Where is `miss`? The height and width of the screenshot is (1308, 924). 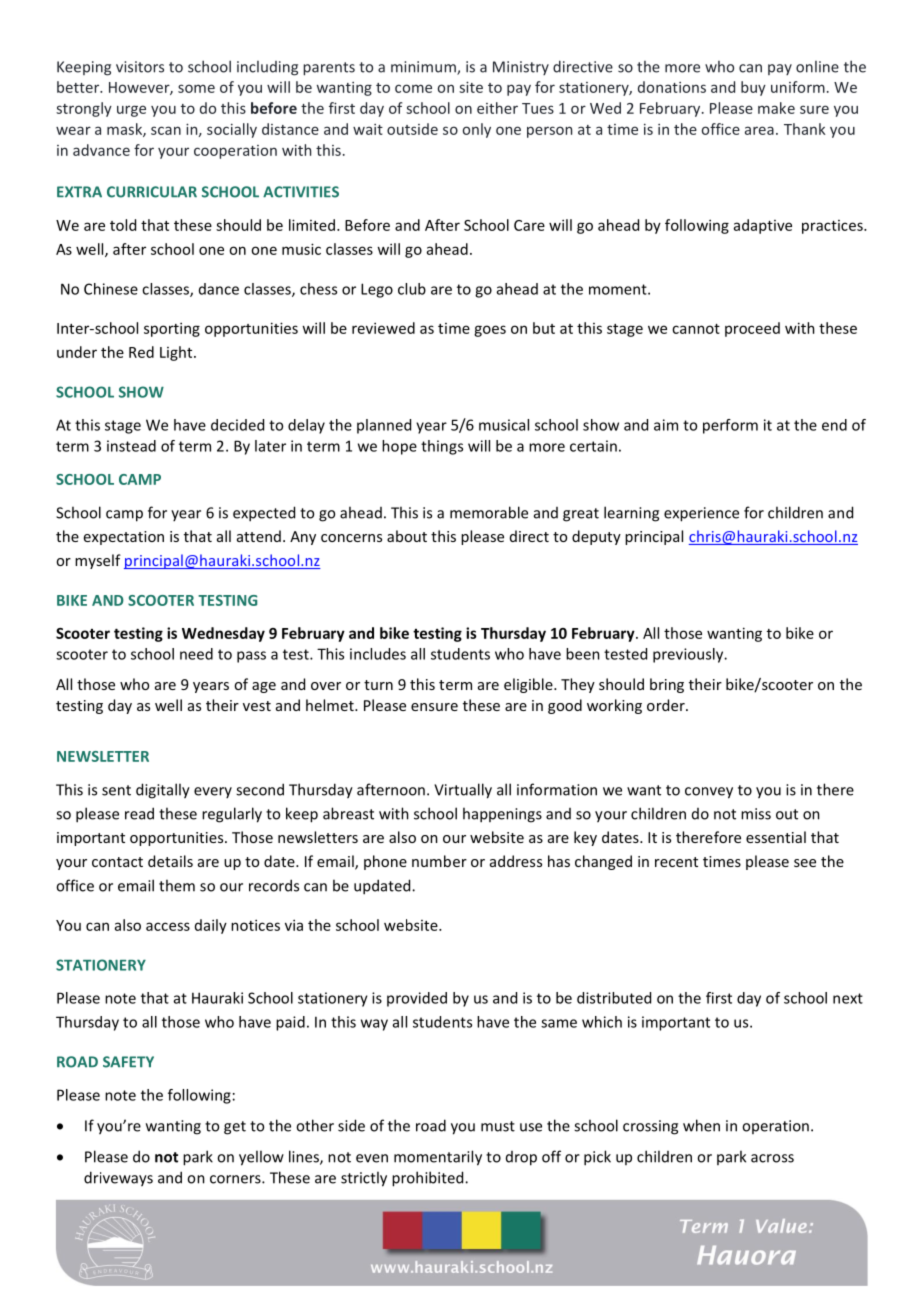 miss is located at coordinates (756, 814).
